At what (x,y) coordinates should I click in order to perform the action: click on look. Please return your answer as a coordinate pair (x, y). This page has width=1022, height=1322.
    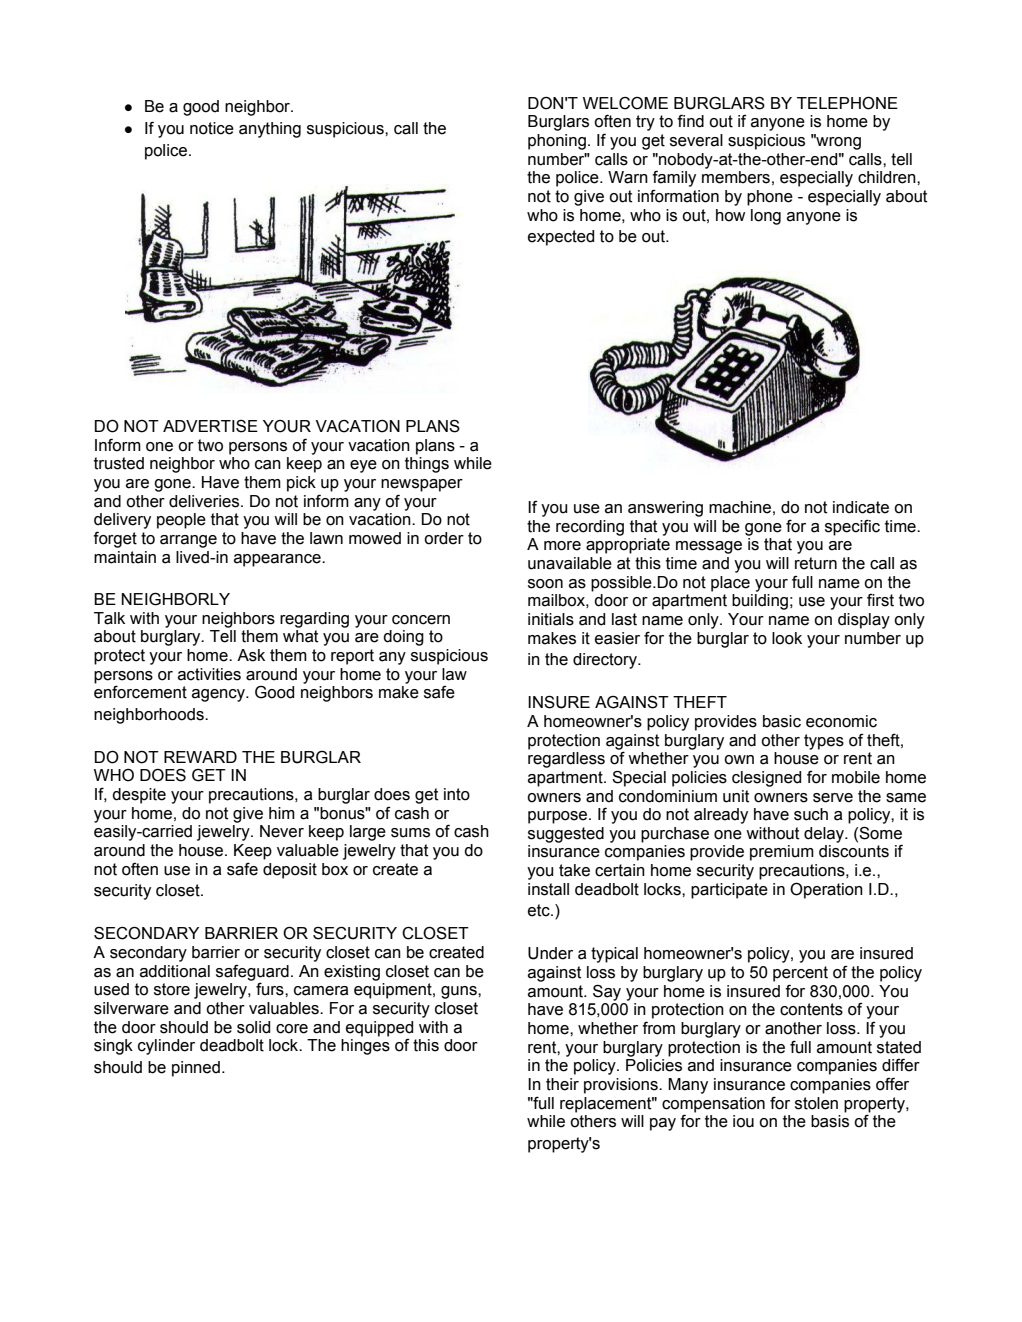
    Looking at the image, I should click on (787, 638).
